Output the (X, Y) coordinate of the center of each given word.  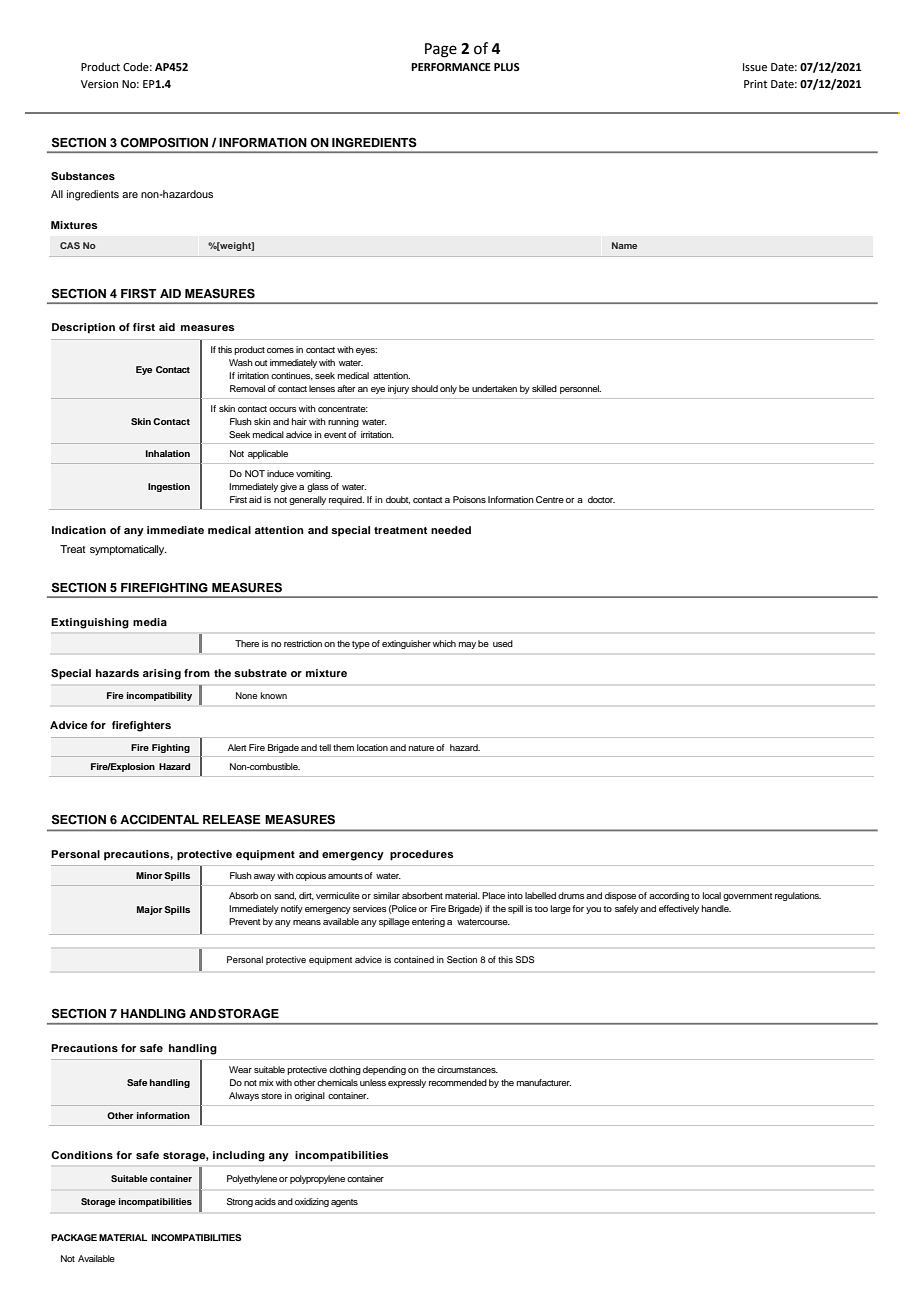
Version (99, 84)
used (503, 643)
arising (162, 674)
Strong (240, 1202)
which (444, 643)
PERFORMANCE (451, 67)
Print (755, 84)
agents (344, 1203)
